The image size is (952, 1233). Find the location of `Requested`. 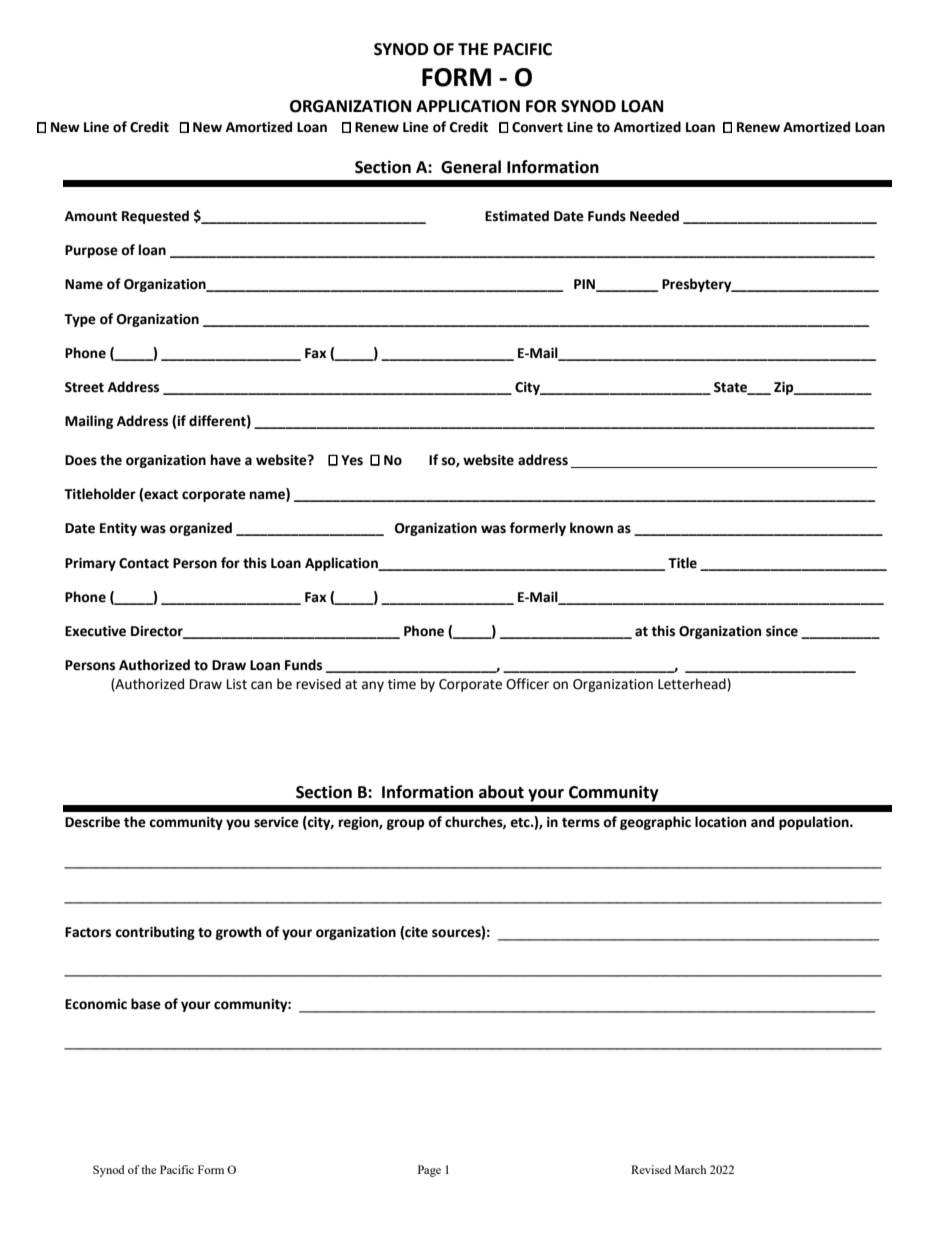

Requested is located at coordinates (155, 217).
